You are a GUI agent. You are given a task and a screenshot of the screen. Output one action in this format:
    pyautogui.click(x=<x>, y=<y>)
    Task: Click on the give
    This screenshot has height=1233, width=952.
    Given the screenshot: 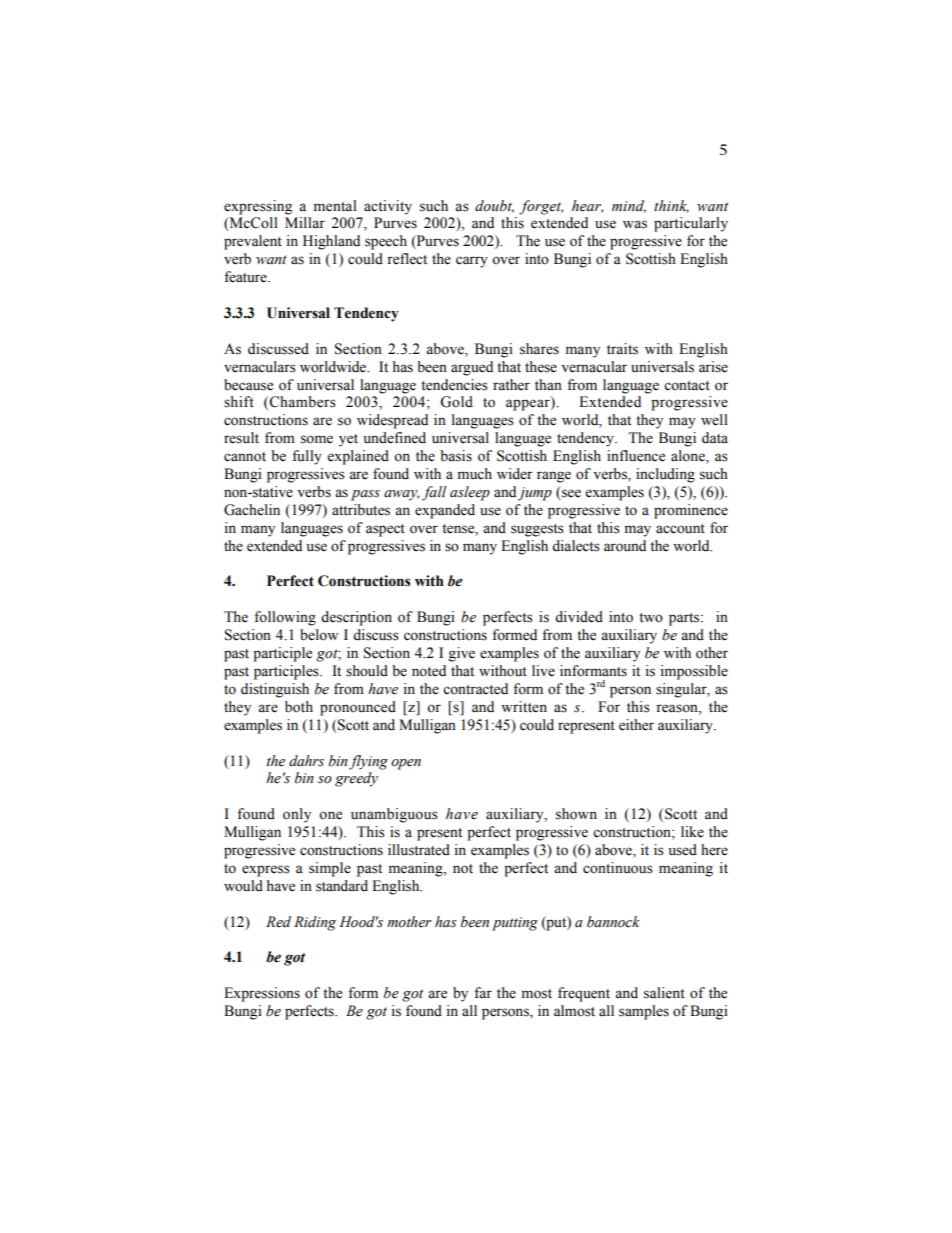 What is the action you would take?
    pyautogui.click(x=462, y=654)
